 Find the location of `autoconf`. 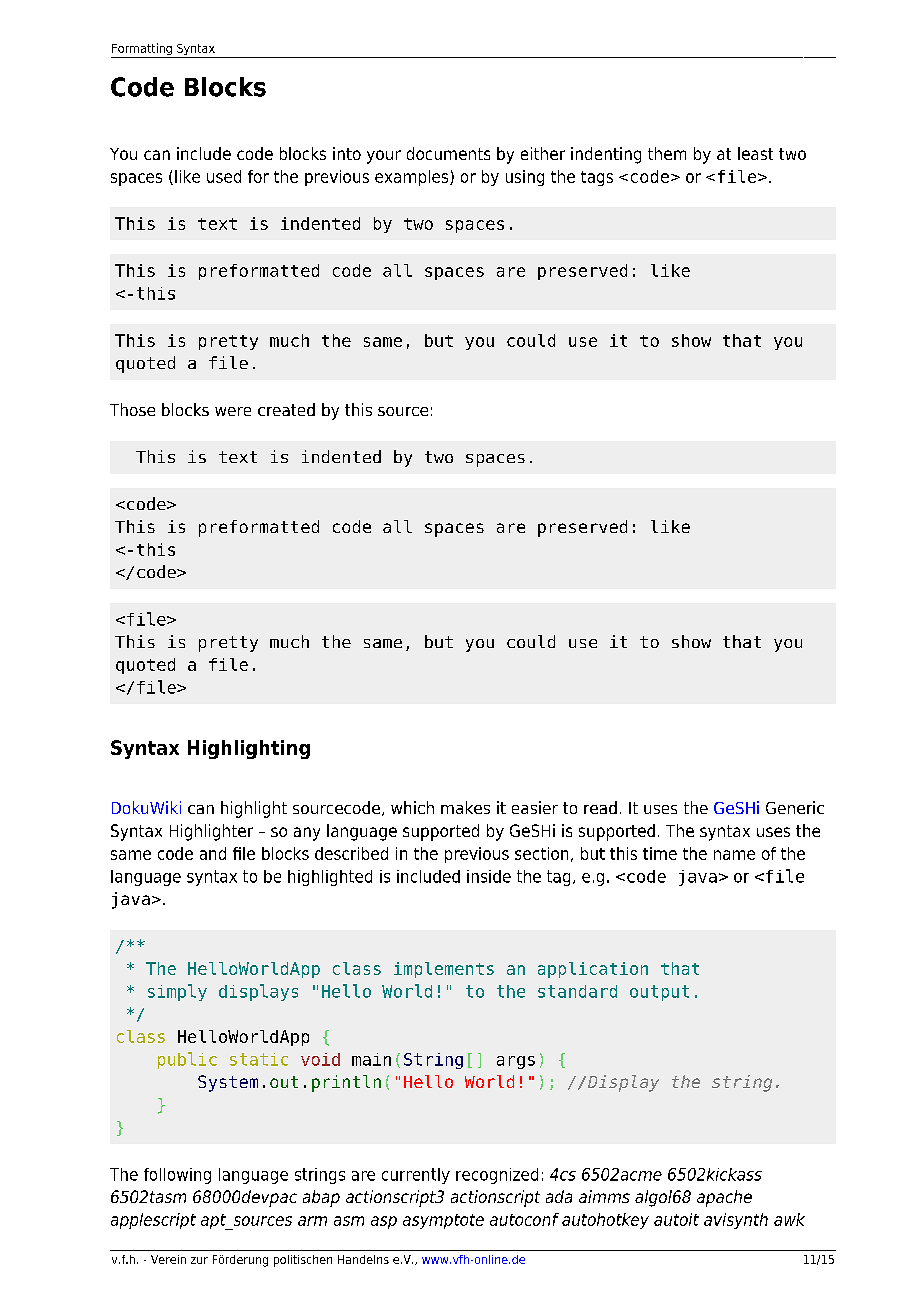

autoconf is located at coordinates (524, 1219).
